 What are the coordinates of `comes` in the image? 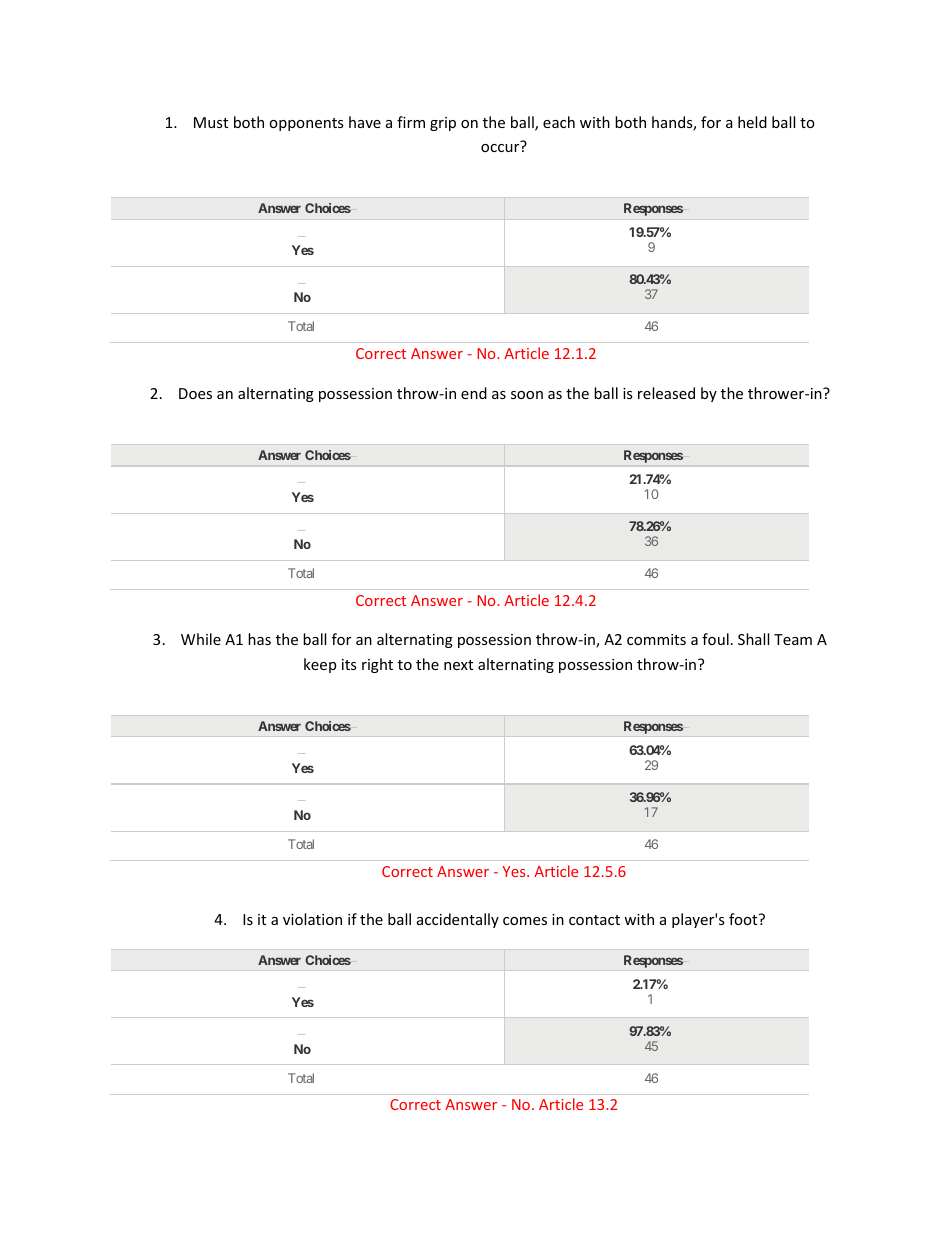 It's located at (525, 921).
